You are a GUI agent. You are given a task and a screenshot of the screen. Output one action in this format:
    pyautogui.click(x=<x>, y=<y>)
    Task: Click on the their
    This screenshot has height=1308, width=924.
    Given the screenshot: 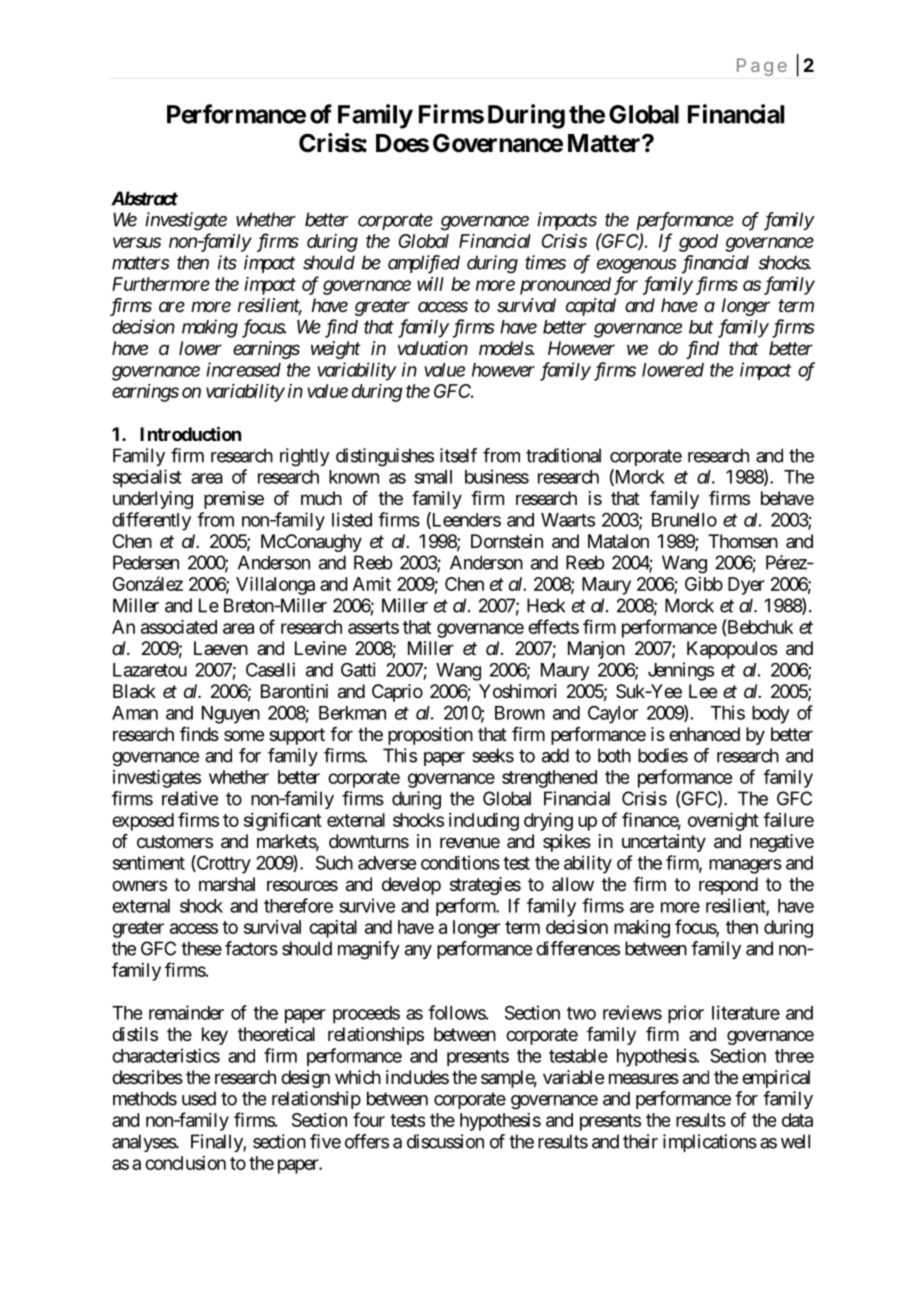 What is the action you would take?
    pyautogui.click(x=640, y=1141)
